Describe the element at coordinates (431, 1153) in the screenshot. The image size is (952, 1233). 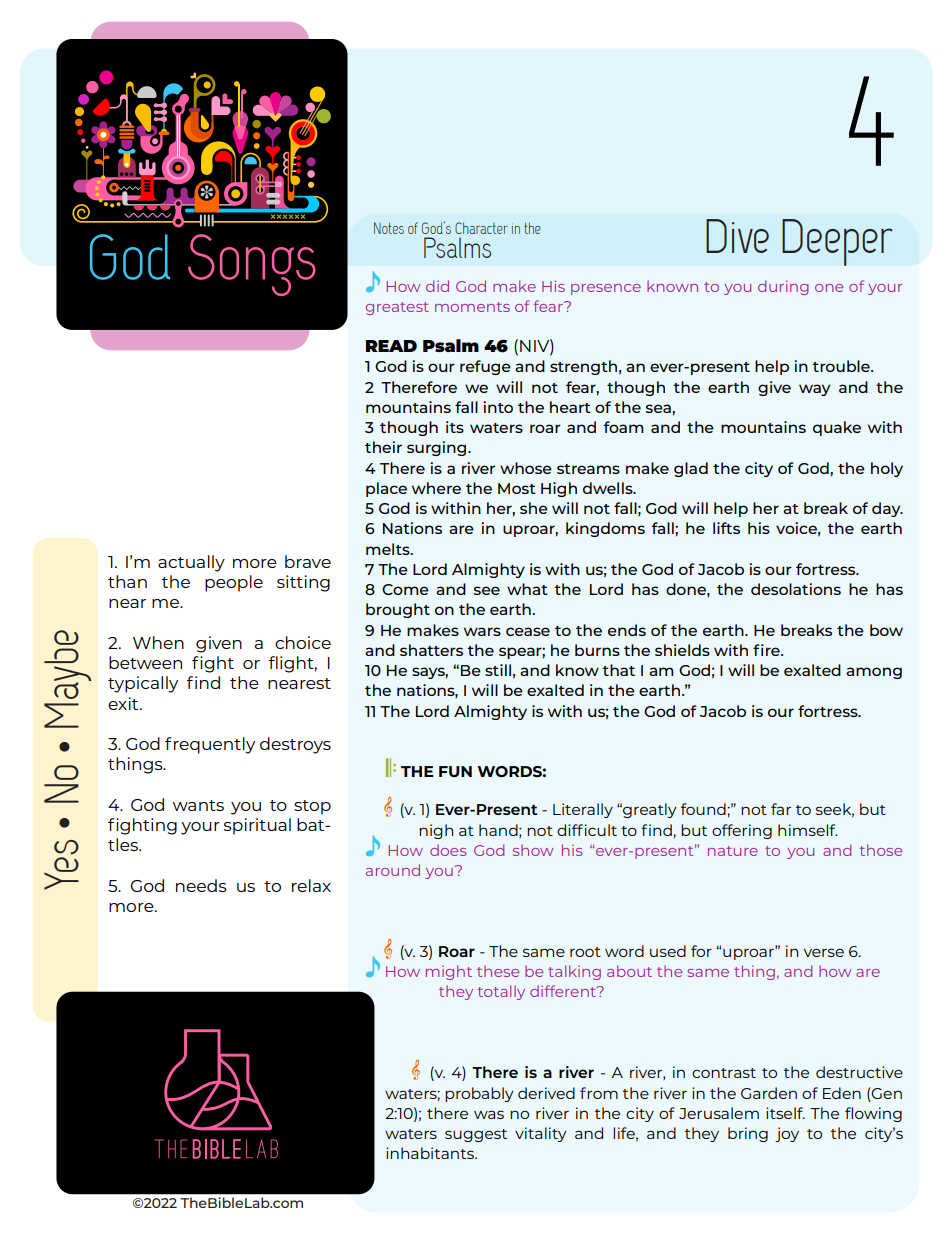
I see `inhabitants` at that location.
